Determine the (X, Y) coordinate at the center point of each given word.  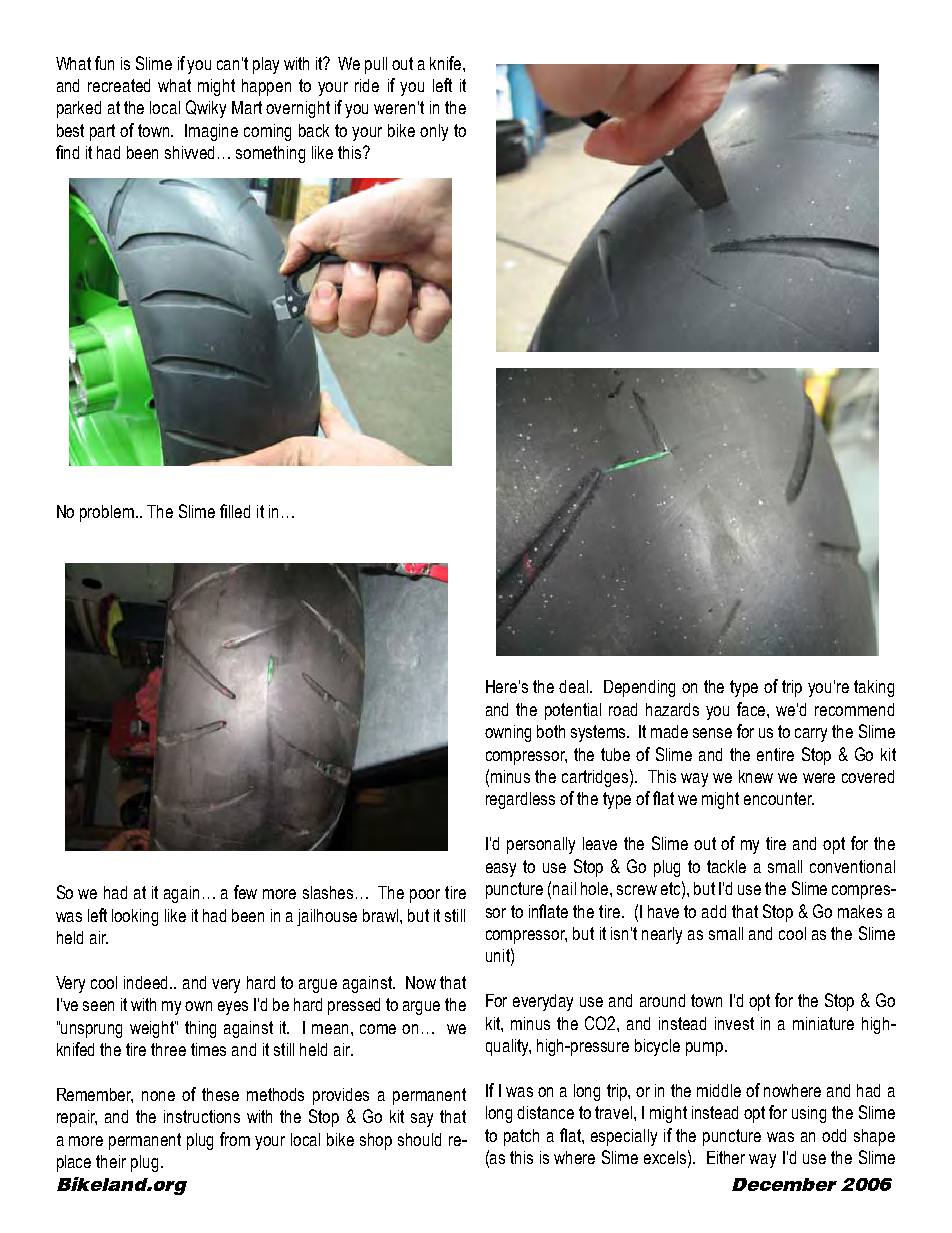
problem (108, 513)
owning (508, 733)
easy (501, 870)
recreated (119, 85)
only (434, 132)
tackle (726, 866)
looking (135, 917)
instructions (202, 1116)
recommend (854, 709)
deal (575, 686)
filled (235, 511)
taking (874, 688)
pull (376, 65)
